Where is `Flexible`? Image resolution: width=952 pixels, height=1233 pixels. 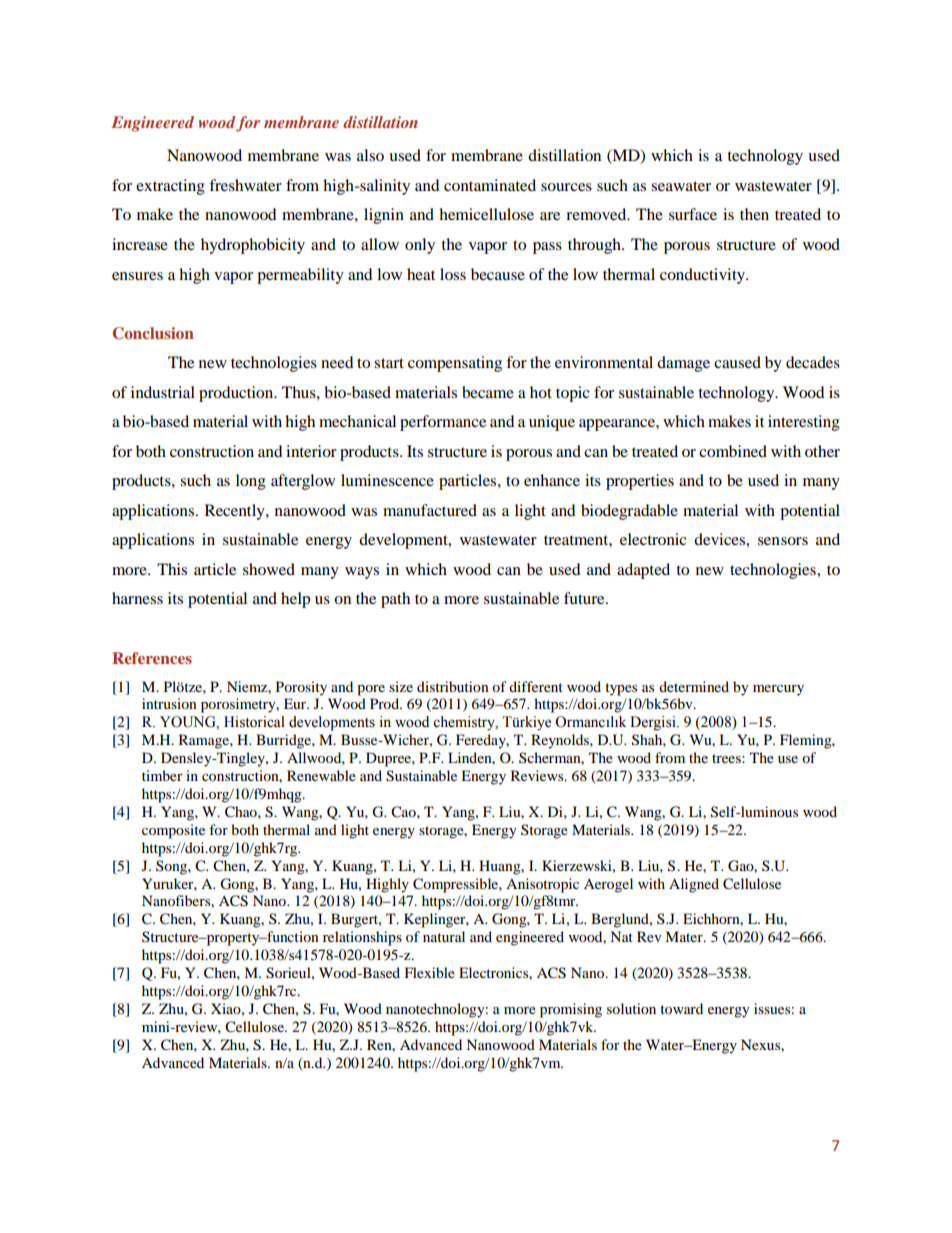
Flexible is located at coordinates (430, 972).
